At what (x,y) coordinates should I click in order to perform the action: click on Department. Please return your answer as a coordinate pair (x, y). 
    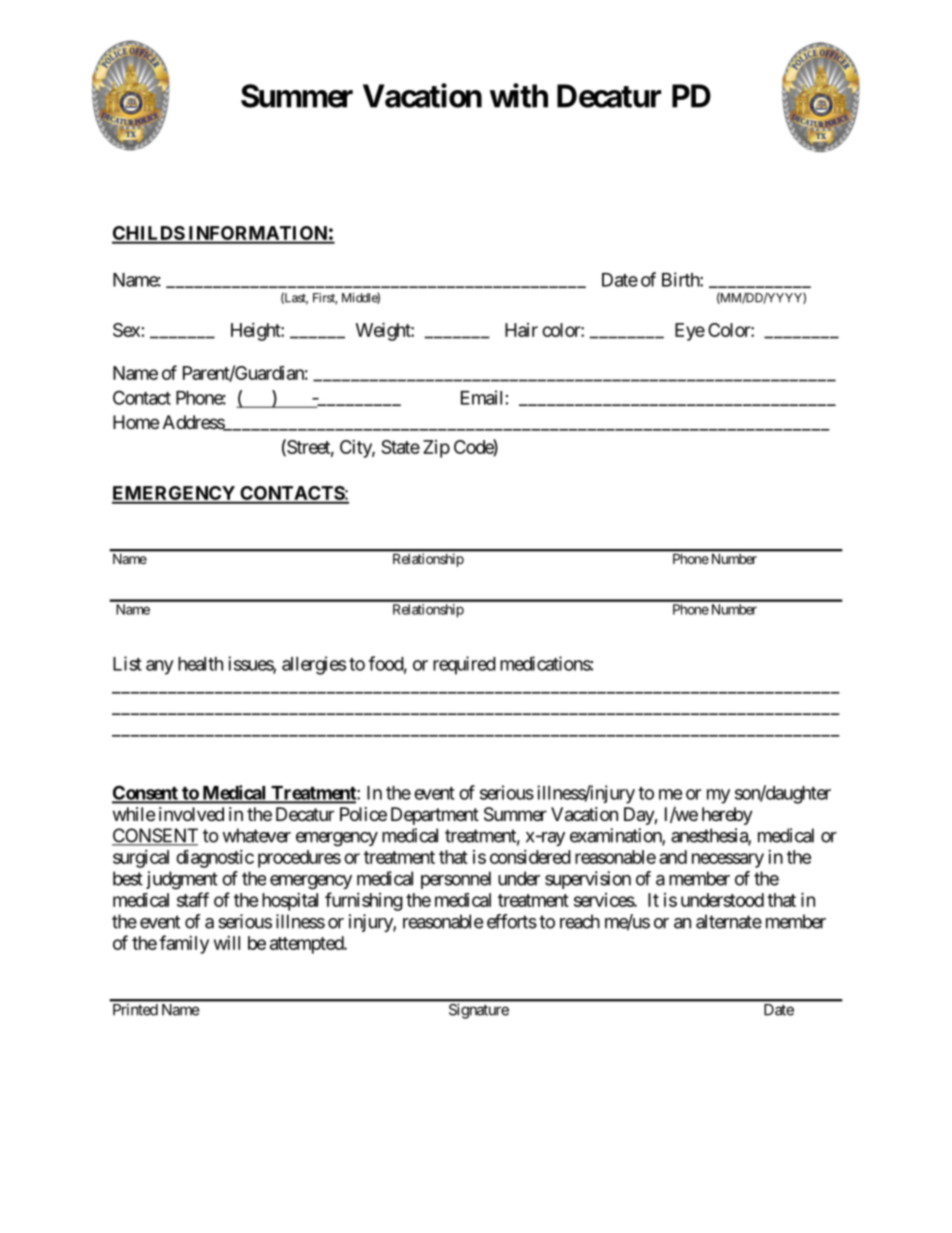
    Looking at the image, I should click on (435, 816).
